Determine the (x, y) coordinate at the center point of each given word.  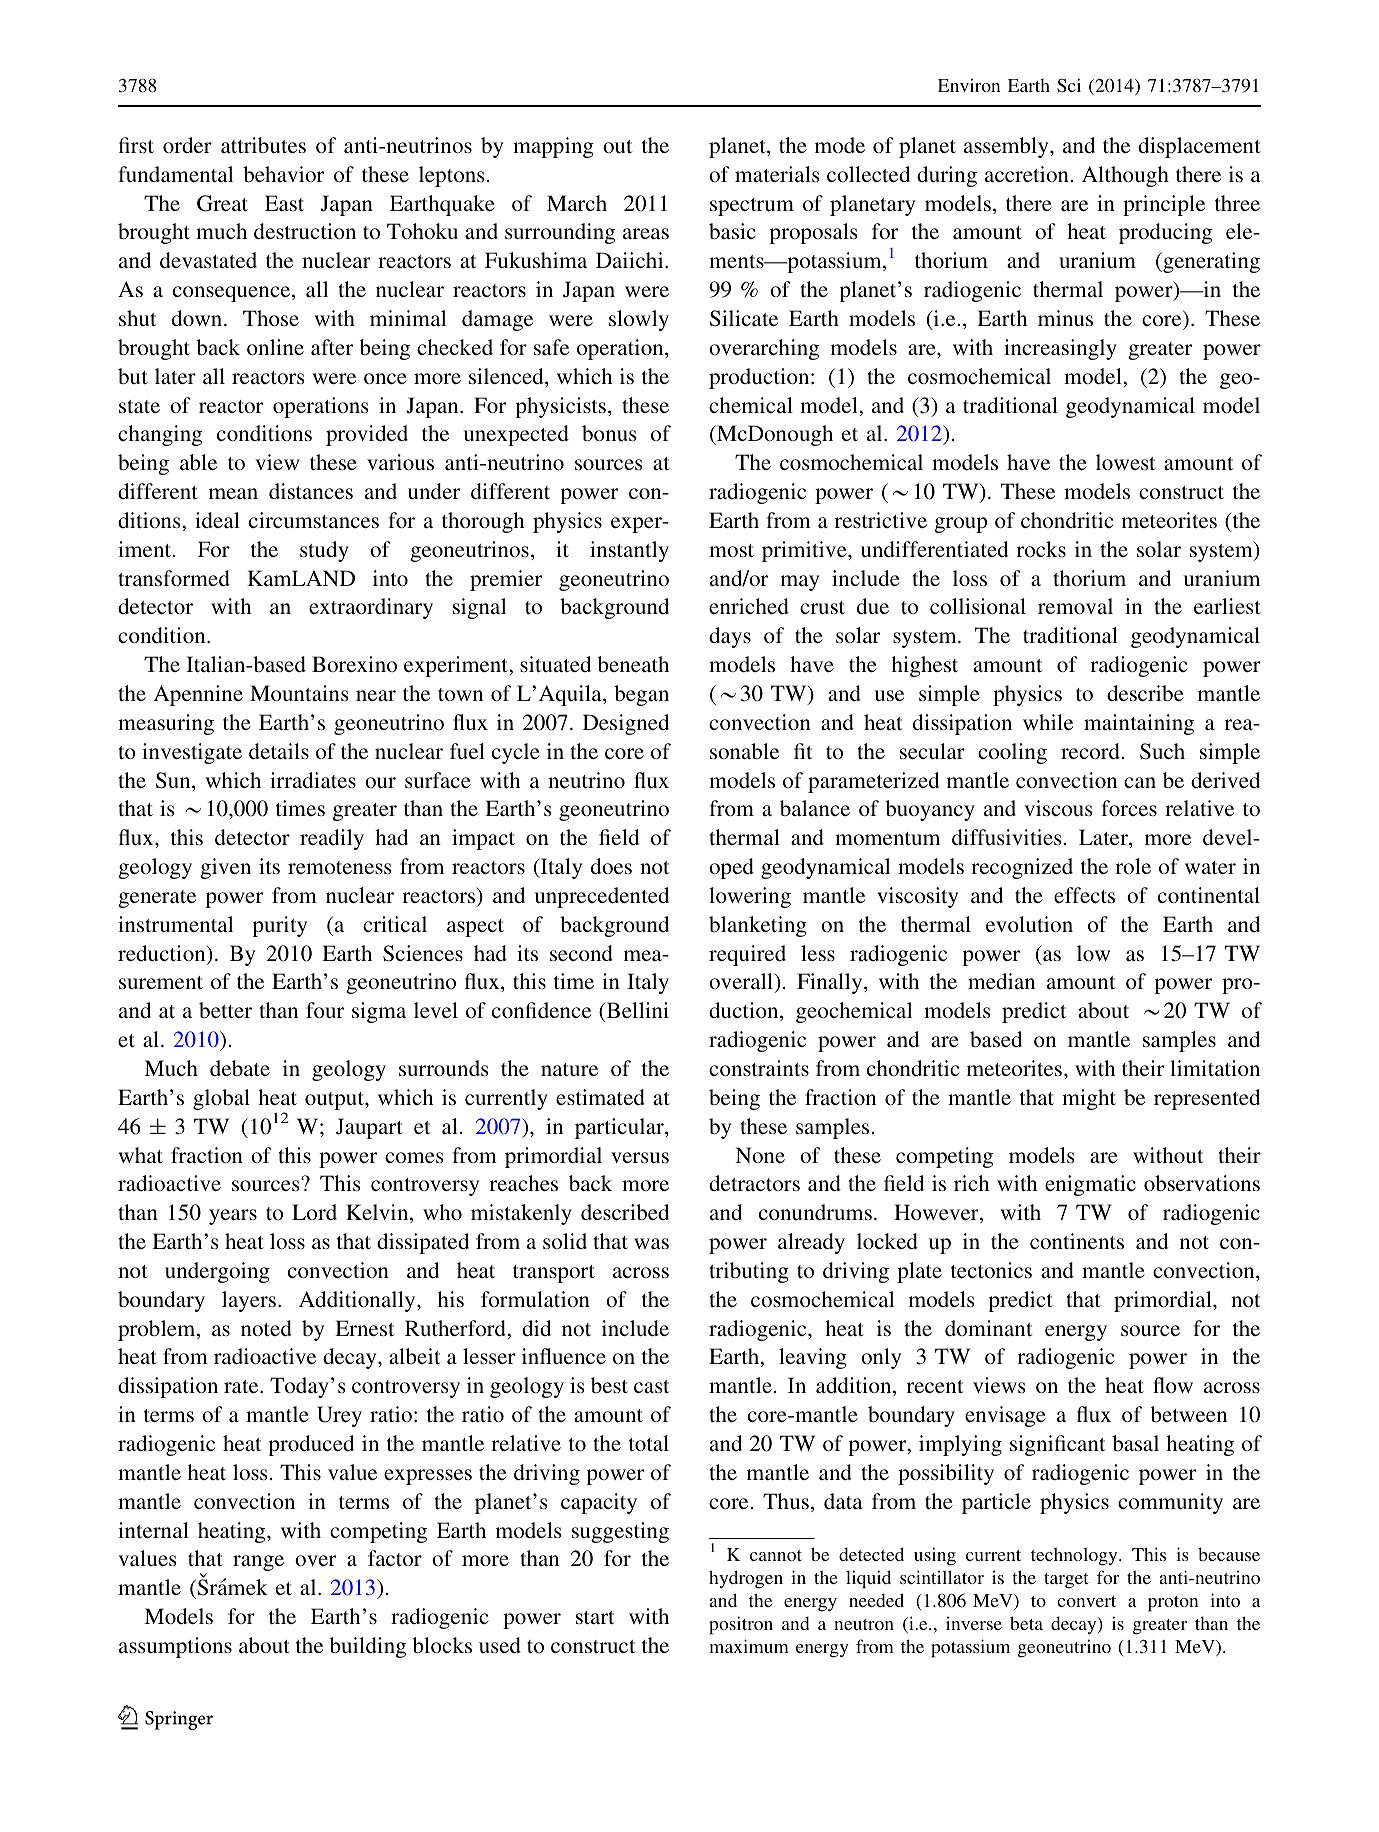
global (221, 1099)
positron (741, 1625)
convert (1086, 1601)
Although (1125, 176)
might (1089, 1099)
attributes (263, 145)
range (258, 1563)
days (730, 637)
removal (1075, 606)
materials (777, 174)
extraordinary (371, 608)
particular (620, 1128)
